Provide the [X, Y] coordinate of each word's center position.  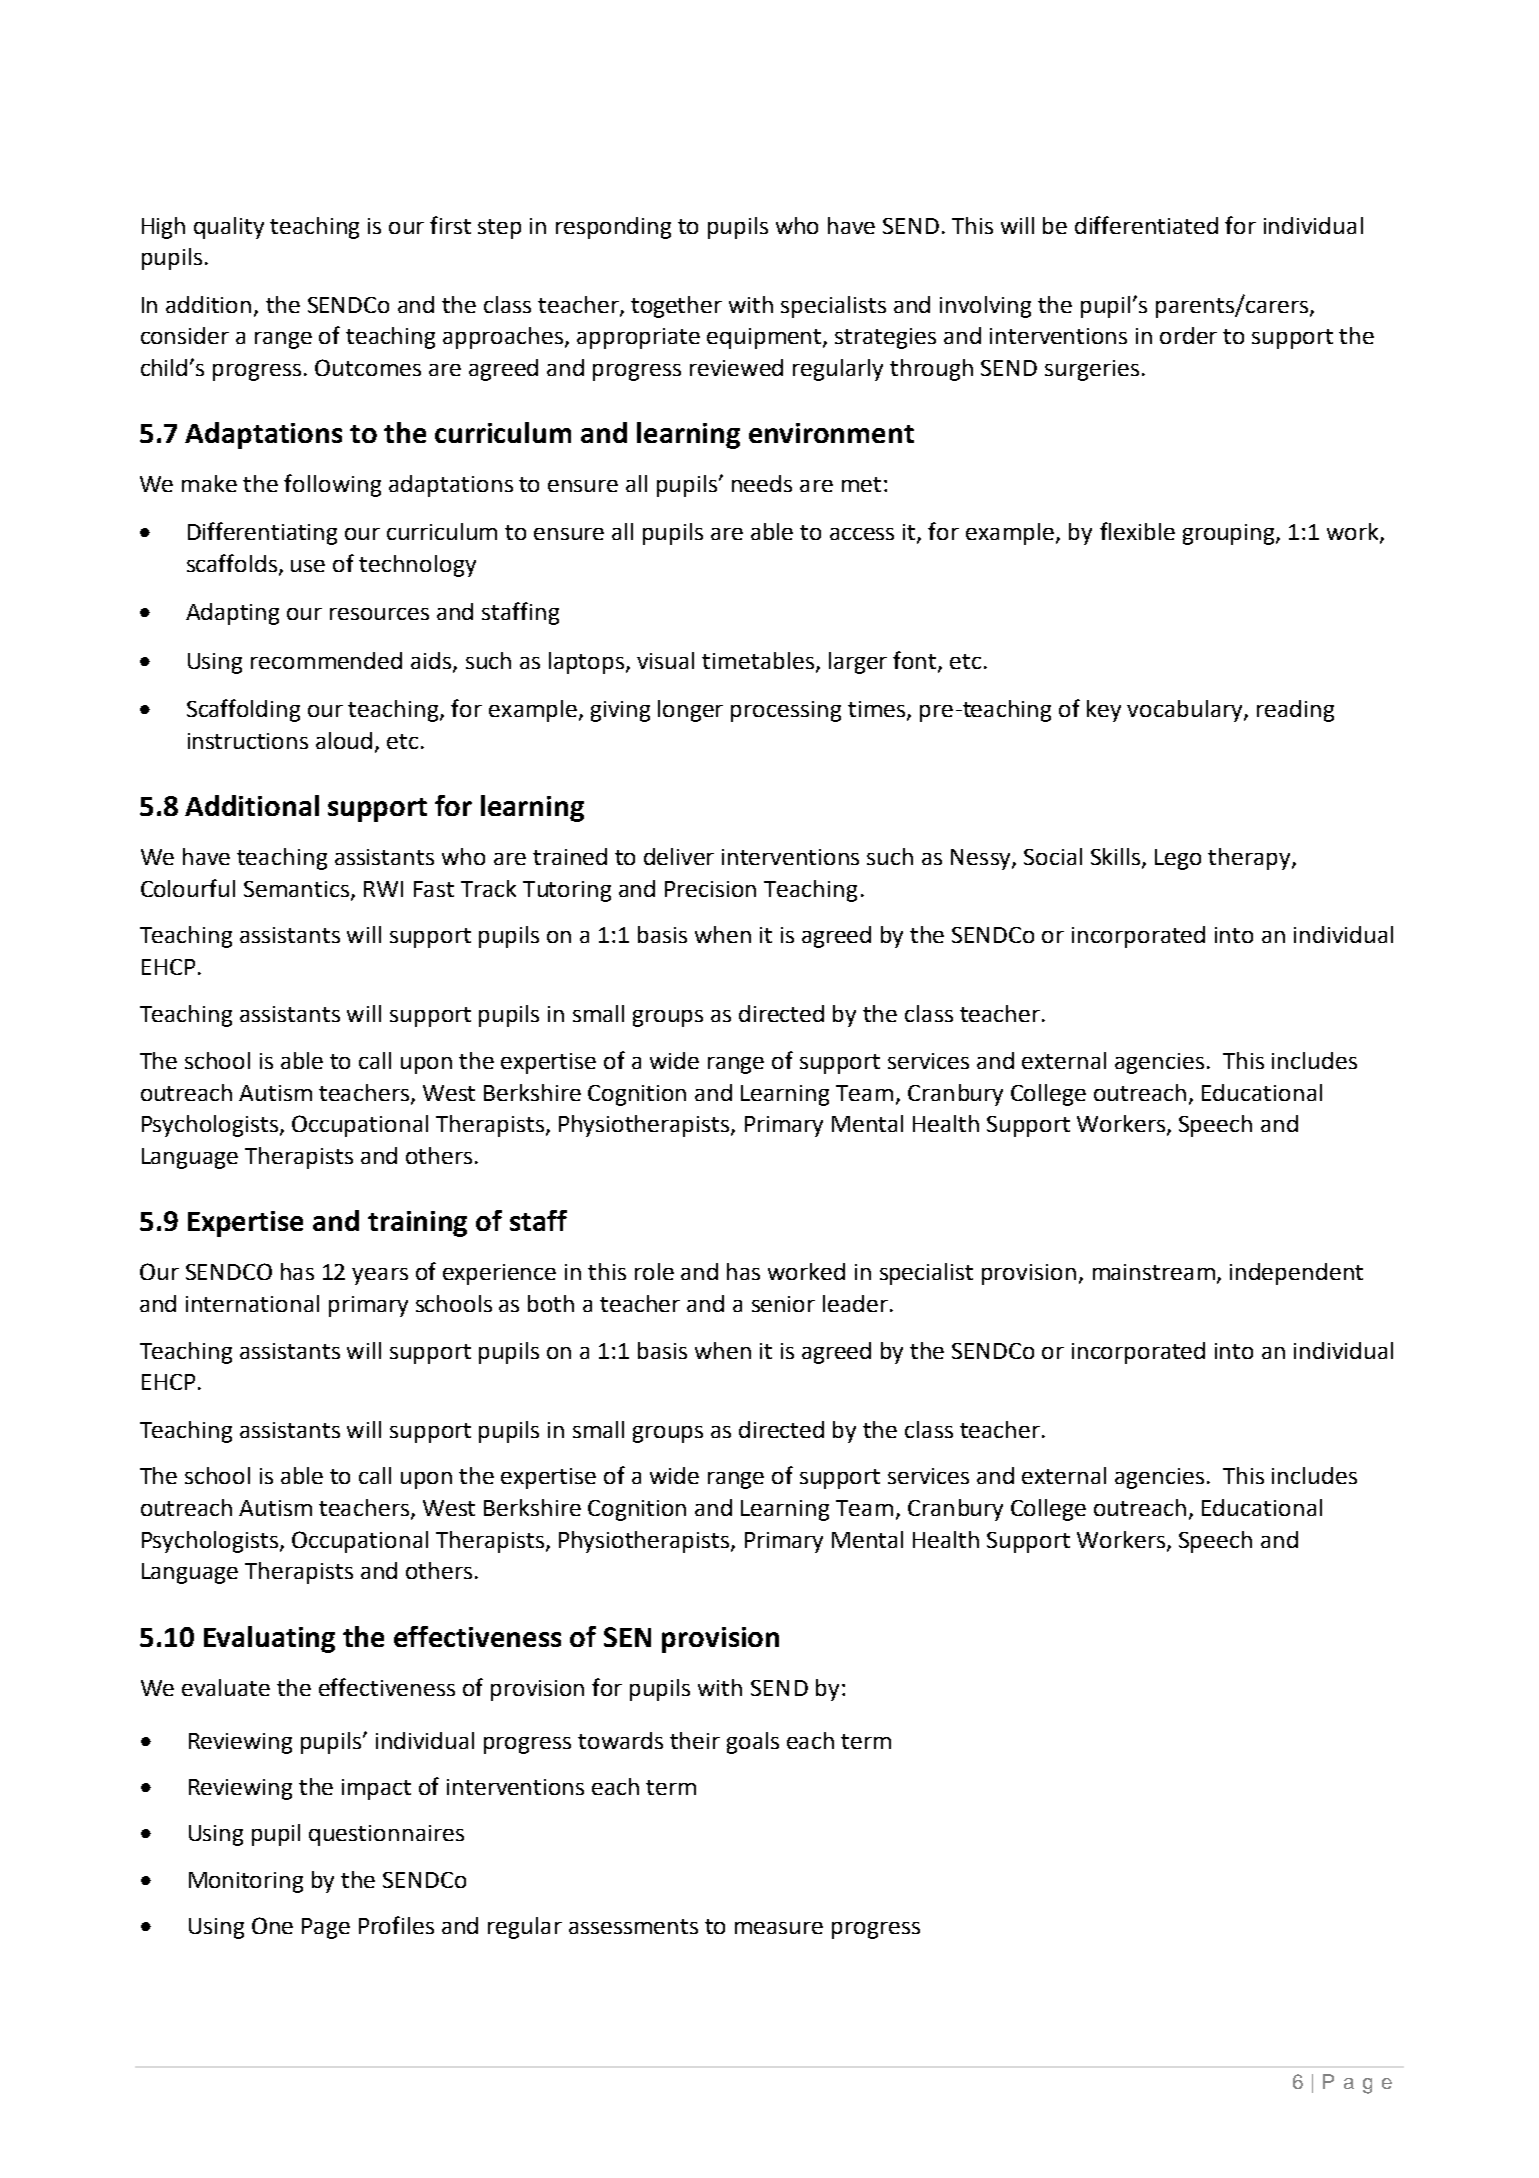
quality [229, 228]
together [676, 307]
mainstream [1154, 1272]
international [252, 1303]
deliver [679, 856]
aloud [344, 740]
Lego [1178, 859]
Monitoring [246, 1882]
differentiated [1146, 225]
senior [783, 1304]
